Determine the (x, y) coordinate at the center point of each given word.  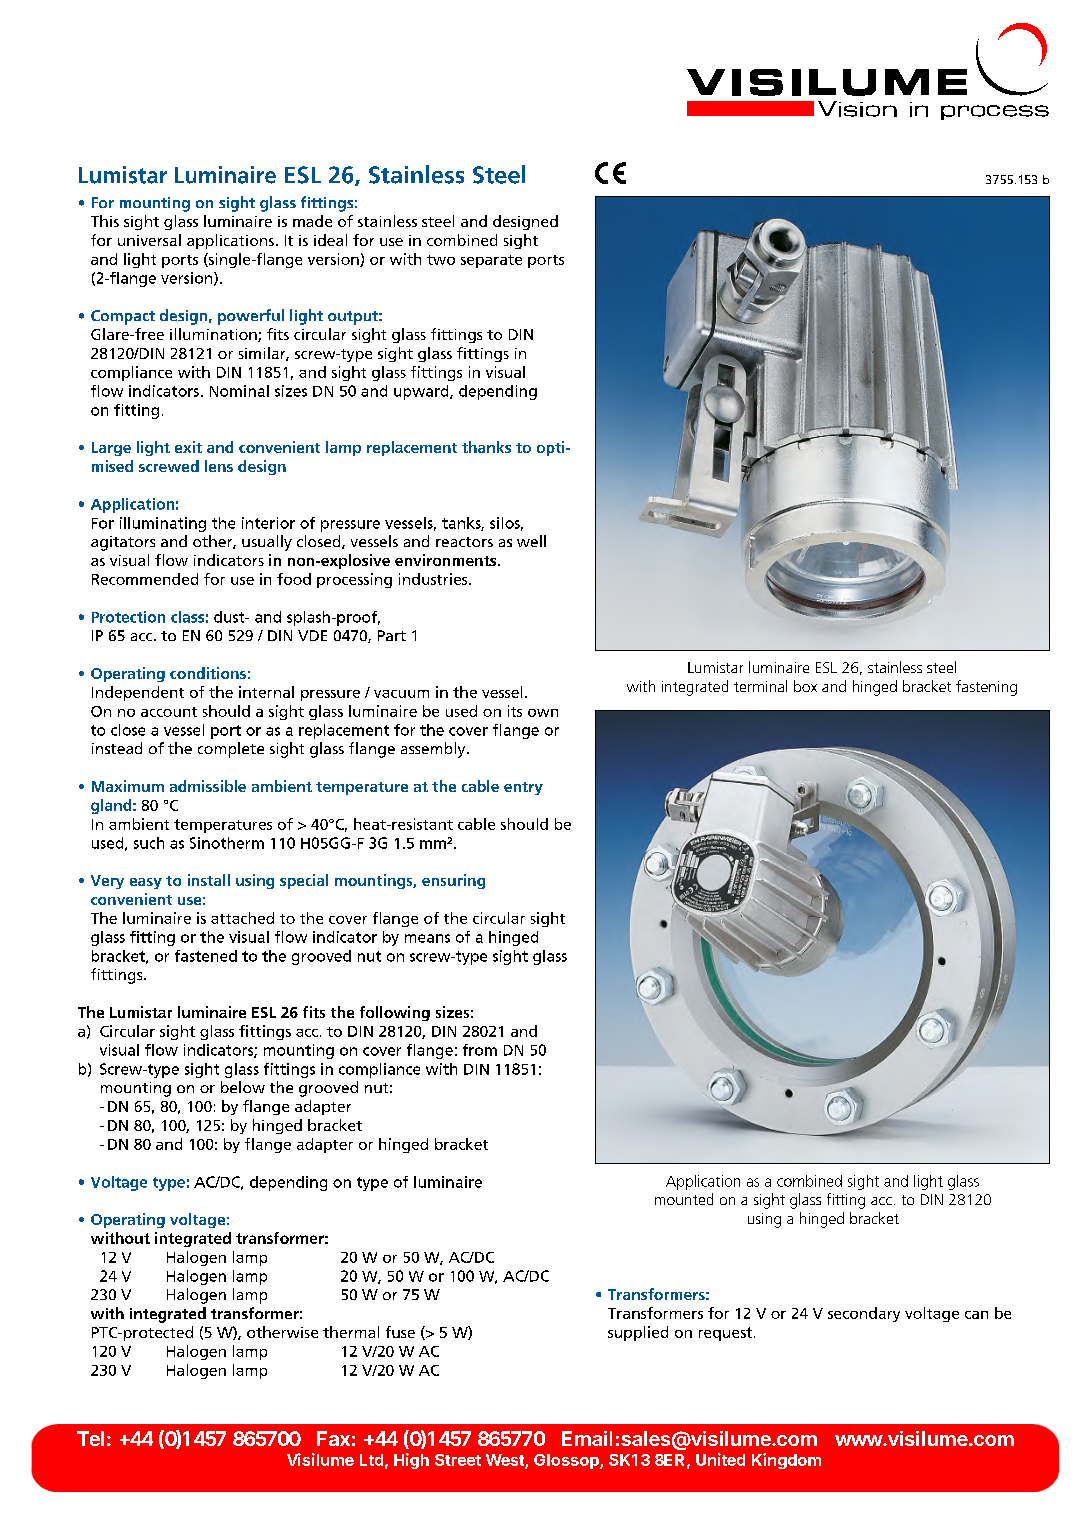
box (805, 686)
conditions (208, 673)
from (480, 1050)
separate (491, 261)
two (441, 260)
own (543, 713)
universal (149, 240)
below (243, 1087)
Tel (90, 1438)
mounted (684, 1199)
